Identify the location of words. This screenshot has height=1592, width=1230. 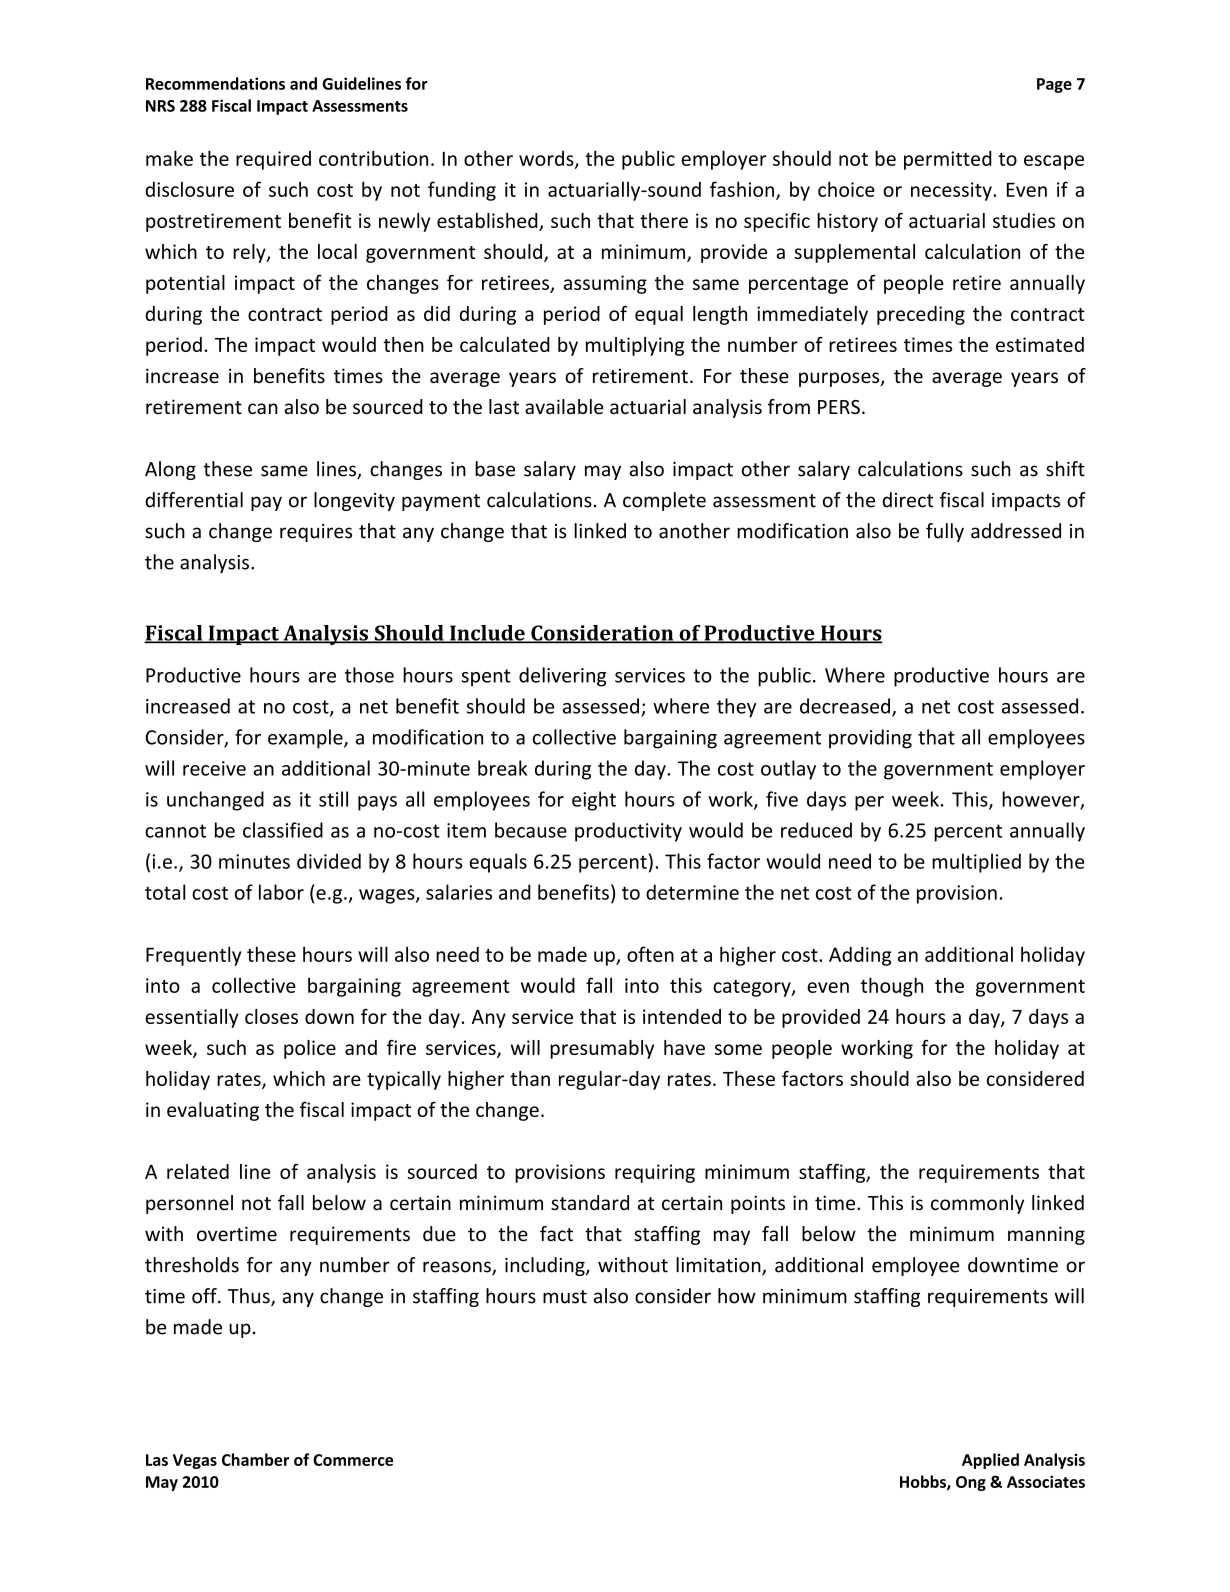
(547, 159).
